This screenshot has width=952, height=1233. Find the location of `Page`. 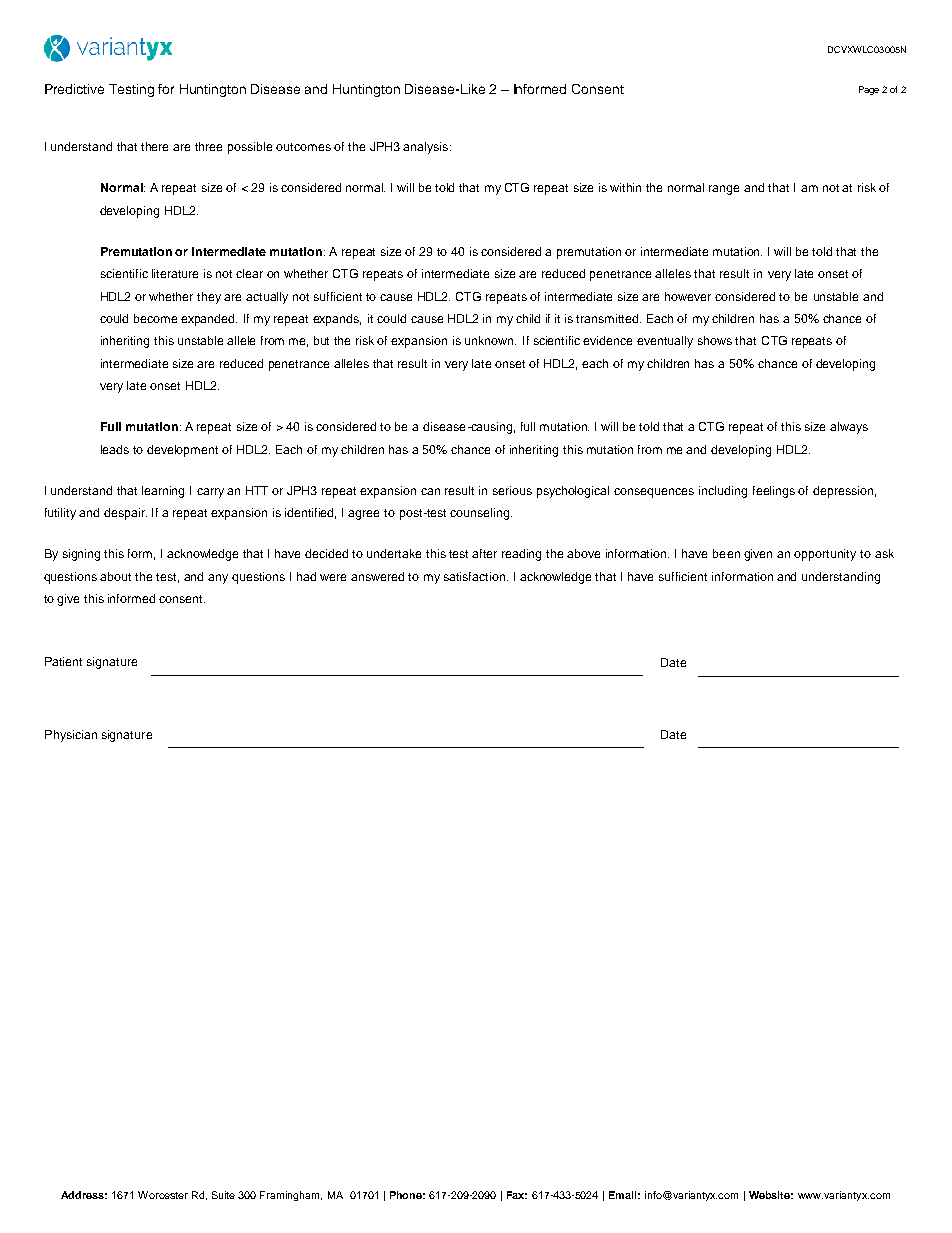

Page is located at coordinates (869, 90).
